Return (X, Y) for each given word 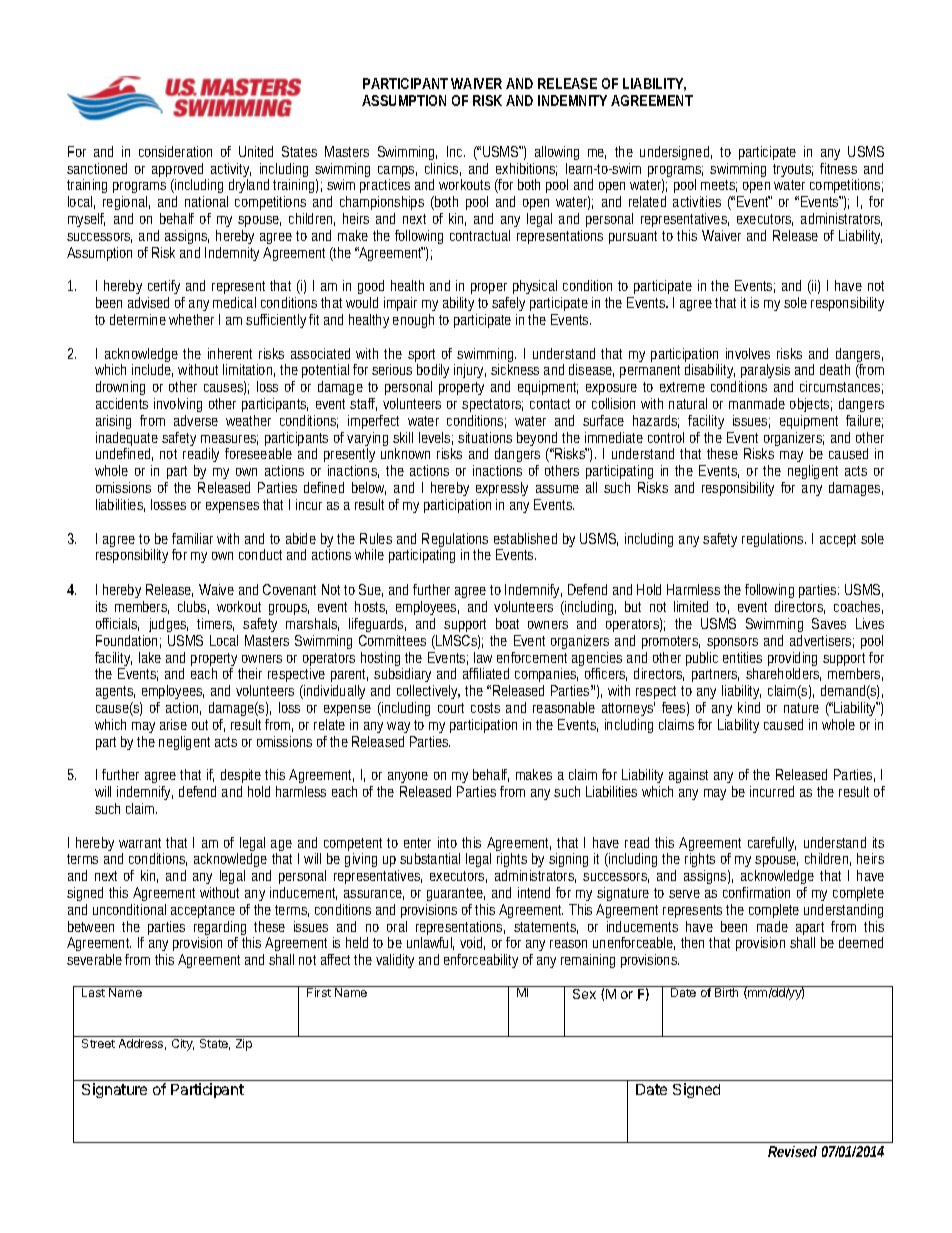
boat (507, 623)
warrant (140, 843)
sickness (515, 369)
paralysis (764, 373)
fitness (838, 168)
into (447, 842)
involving (178, 407)
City (183, 1045)
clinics (441, 168)
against (688, 778)
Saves (829, 623)
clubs (192, 606)
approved (179, 171)
